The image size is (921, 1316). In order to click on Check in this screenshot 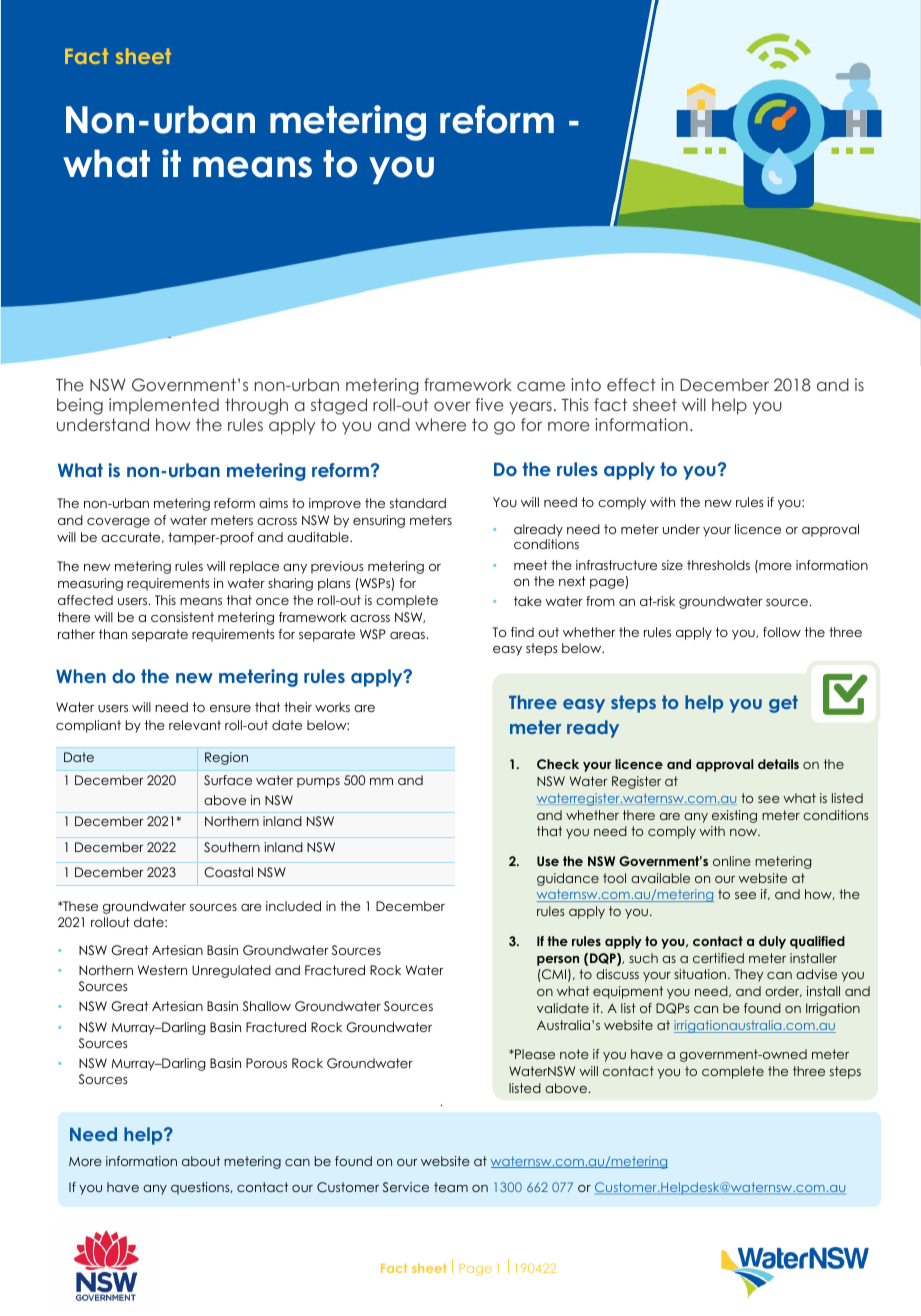, I will do `click(558, 764)`.
